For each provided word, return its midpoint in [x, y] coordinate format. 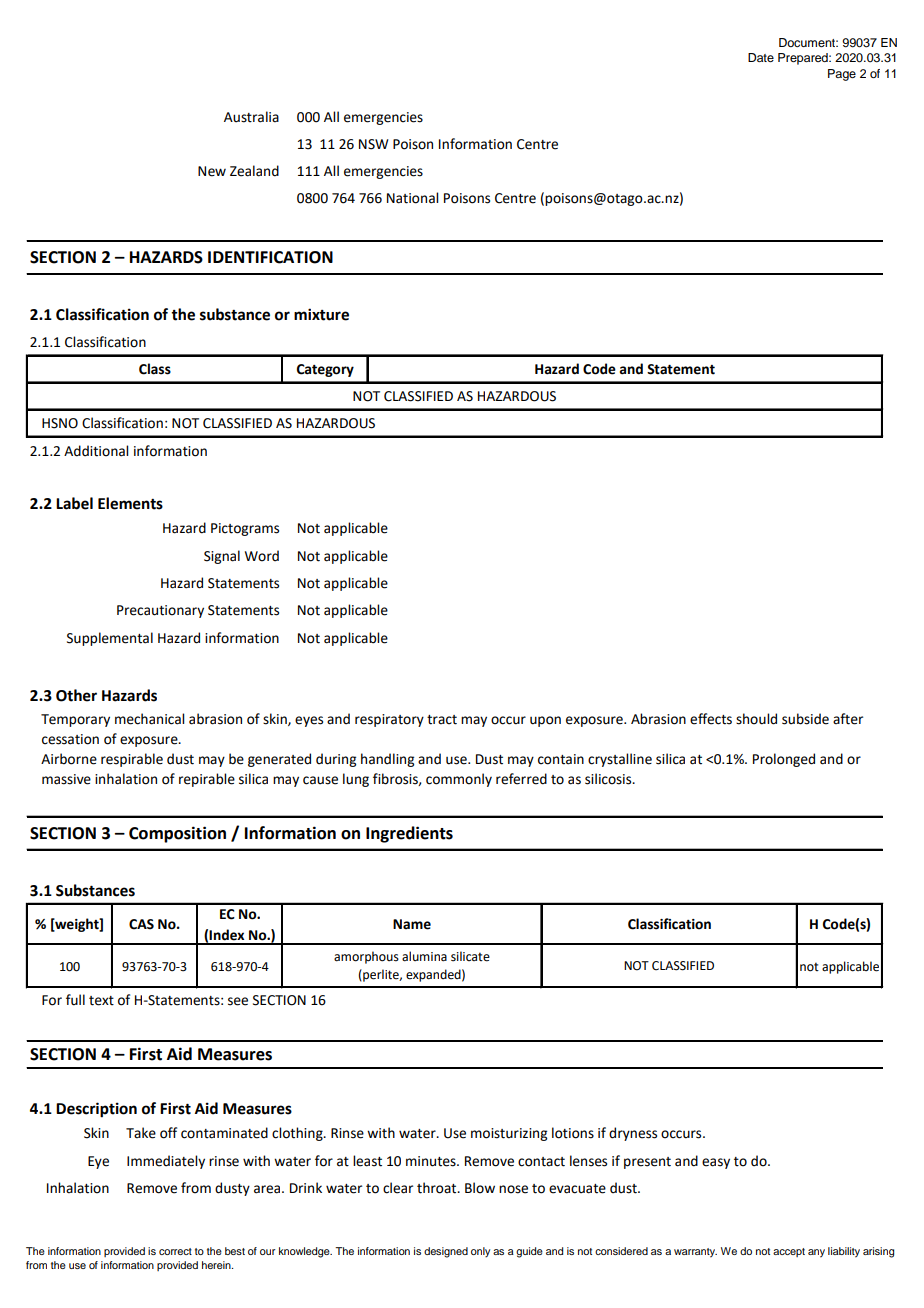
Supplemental [110, 639]
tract [442, 720]
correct [175, 1251]
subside [805, 719]
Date [761, 57]
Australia [251, 117]
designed [446, 1252]
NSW [374, 144]
